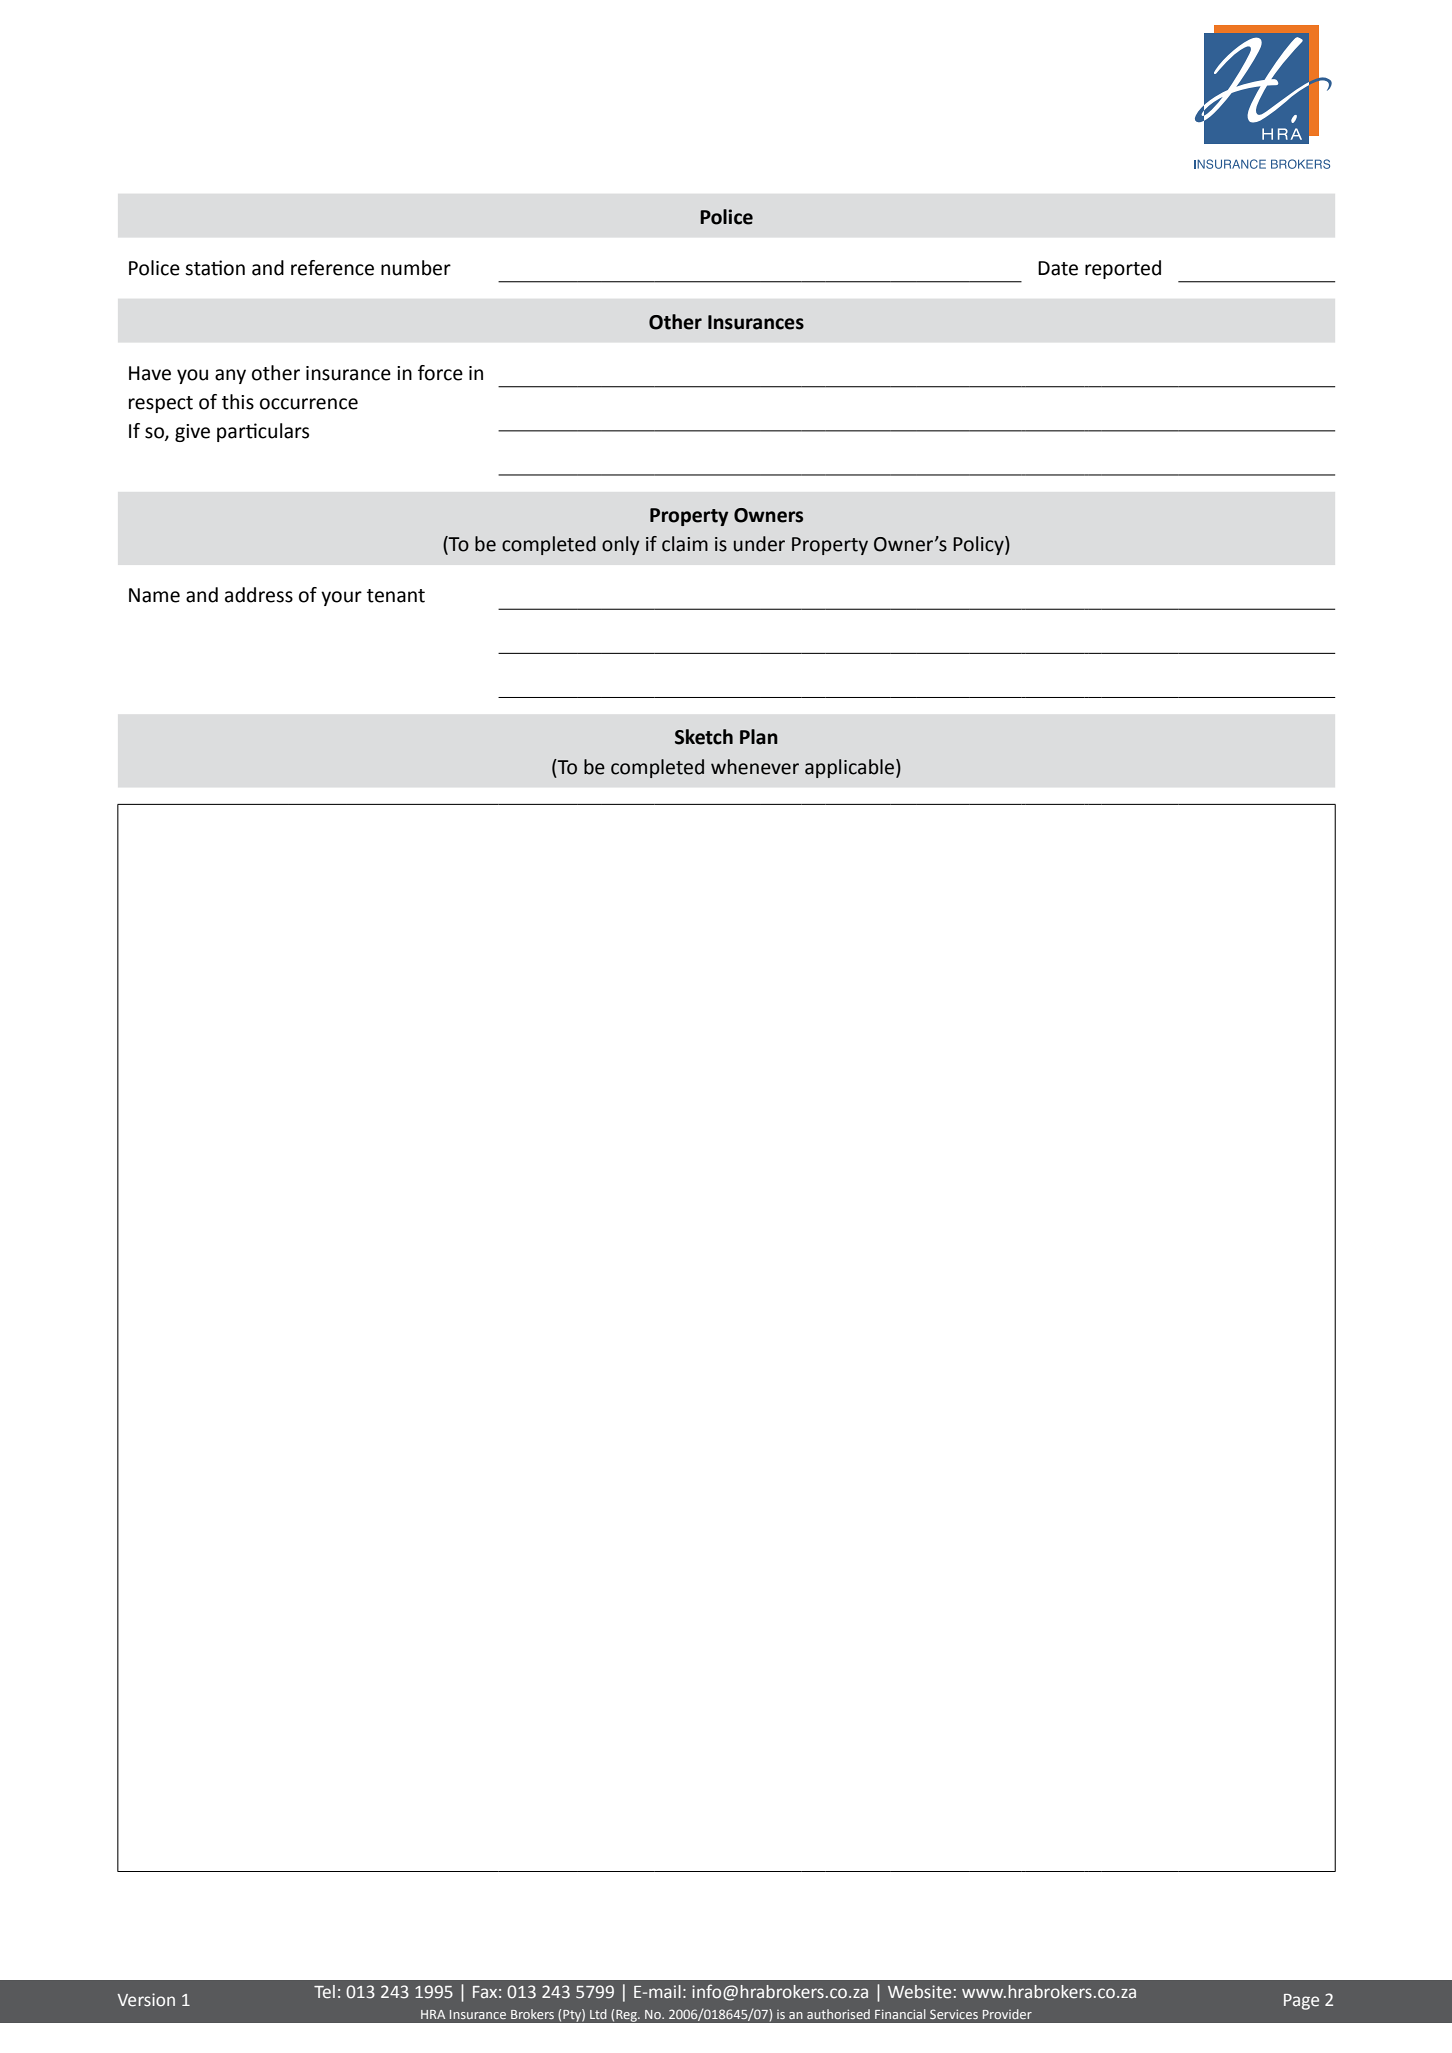  I want to click on force, so click(440, 373).
